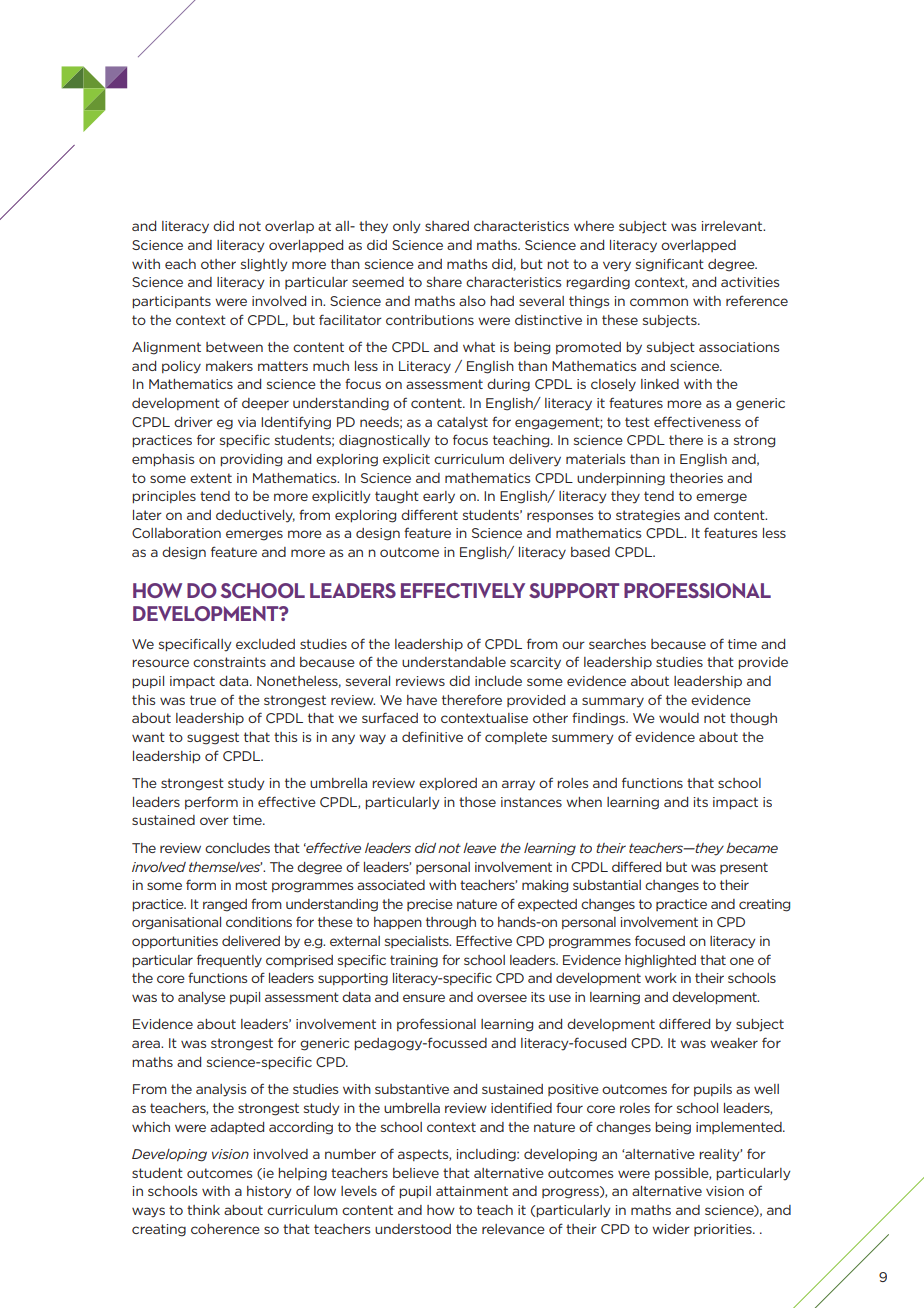 The image size is (924, 1308). Describe the element at coordinates (661, 978) in the image. I see `work` at that location.
